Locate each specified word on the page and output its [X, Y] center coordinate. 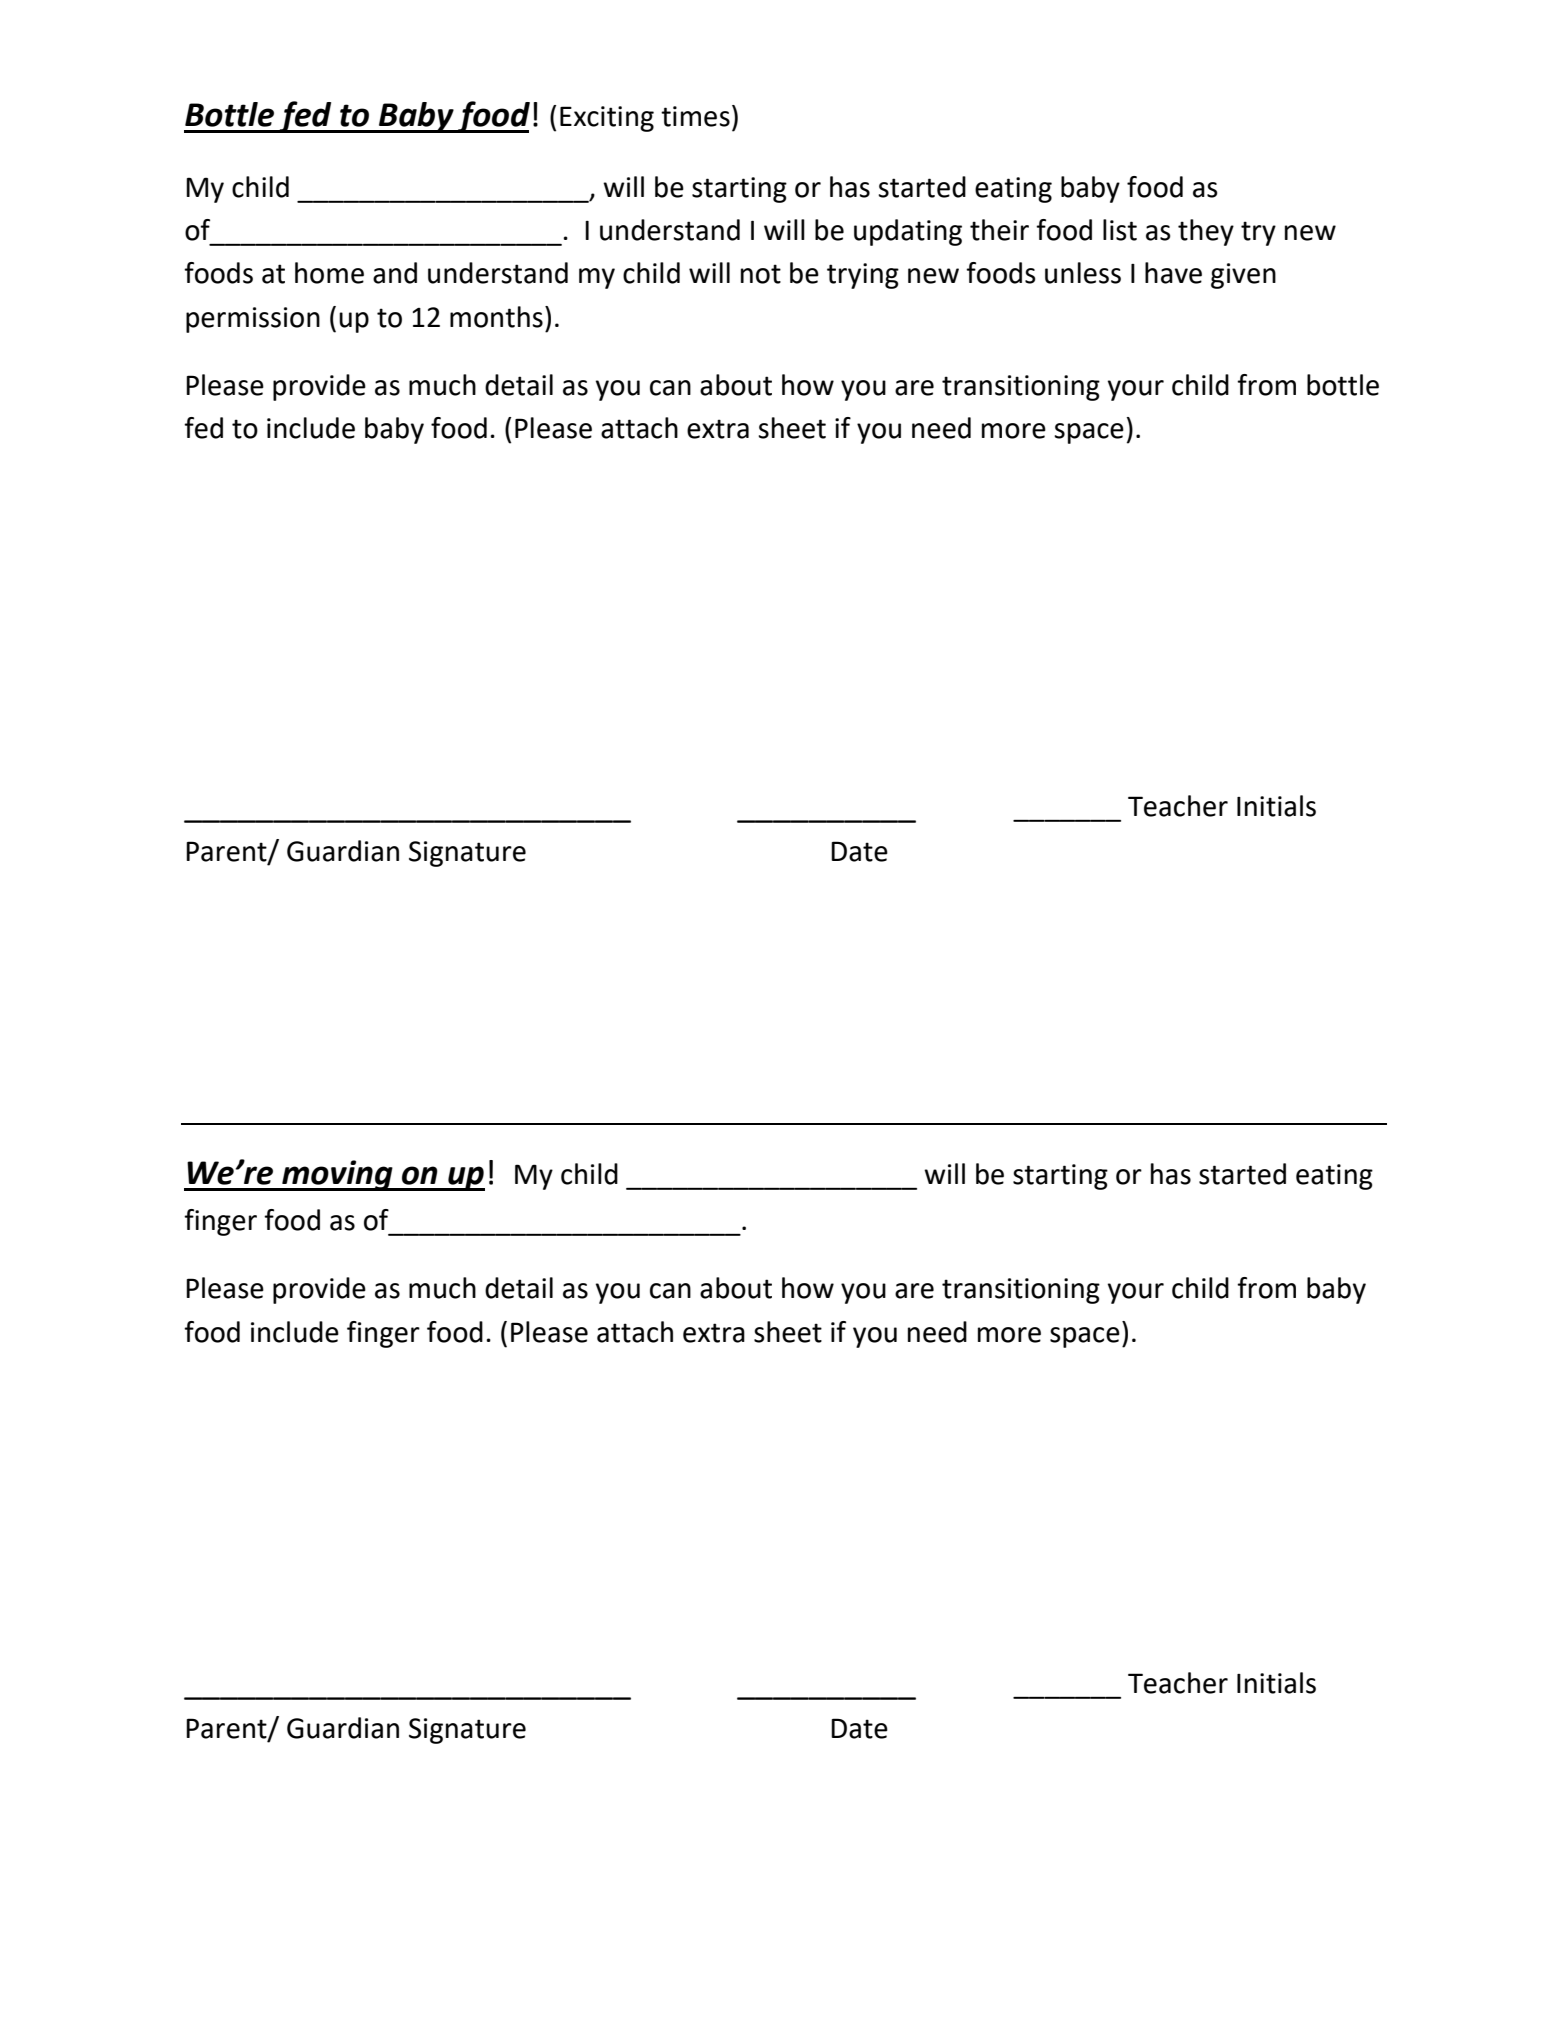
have [1173, 273]
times [695, 116]
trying [863, 276]
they [1206, 232]
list [1120, 230]
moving [337, 1175]
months [496, 317]
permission [253, 320]
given [1243, 276]
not [761, 274]
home [329, 273]
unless [1083, 273]
